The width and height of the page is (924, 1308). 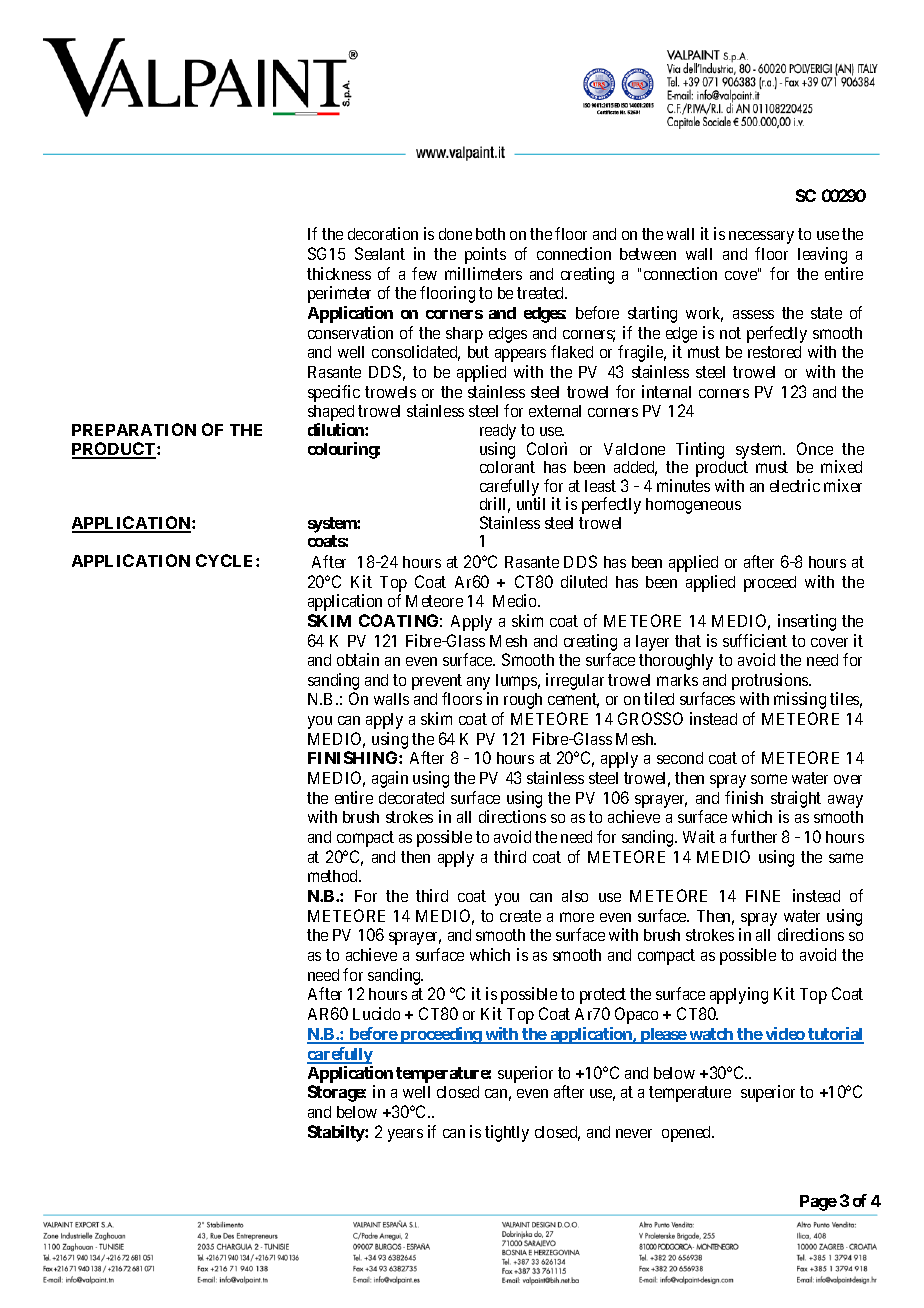 What do you see at coordinates (339, 273) in the page?
I see `thickness` at bounding box center [339, 273].
